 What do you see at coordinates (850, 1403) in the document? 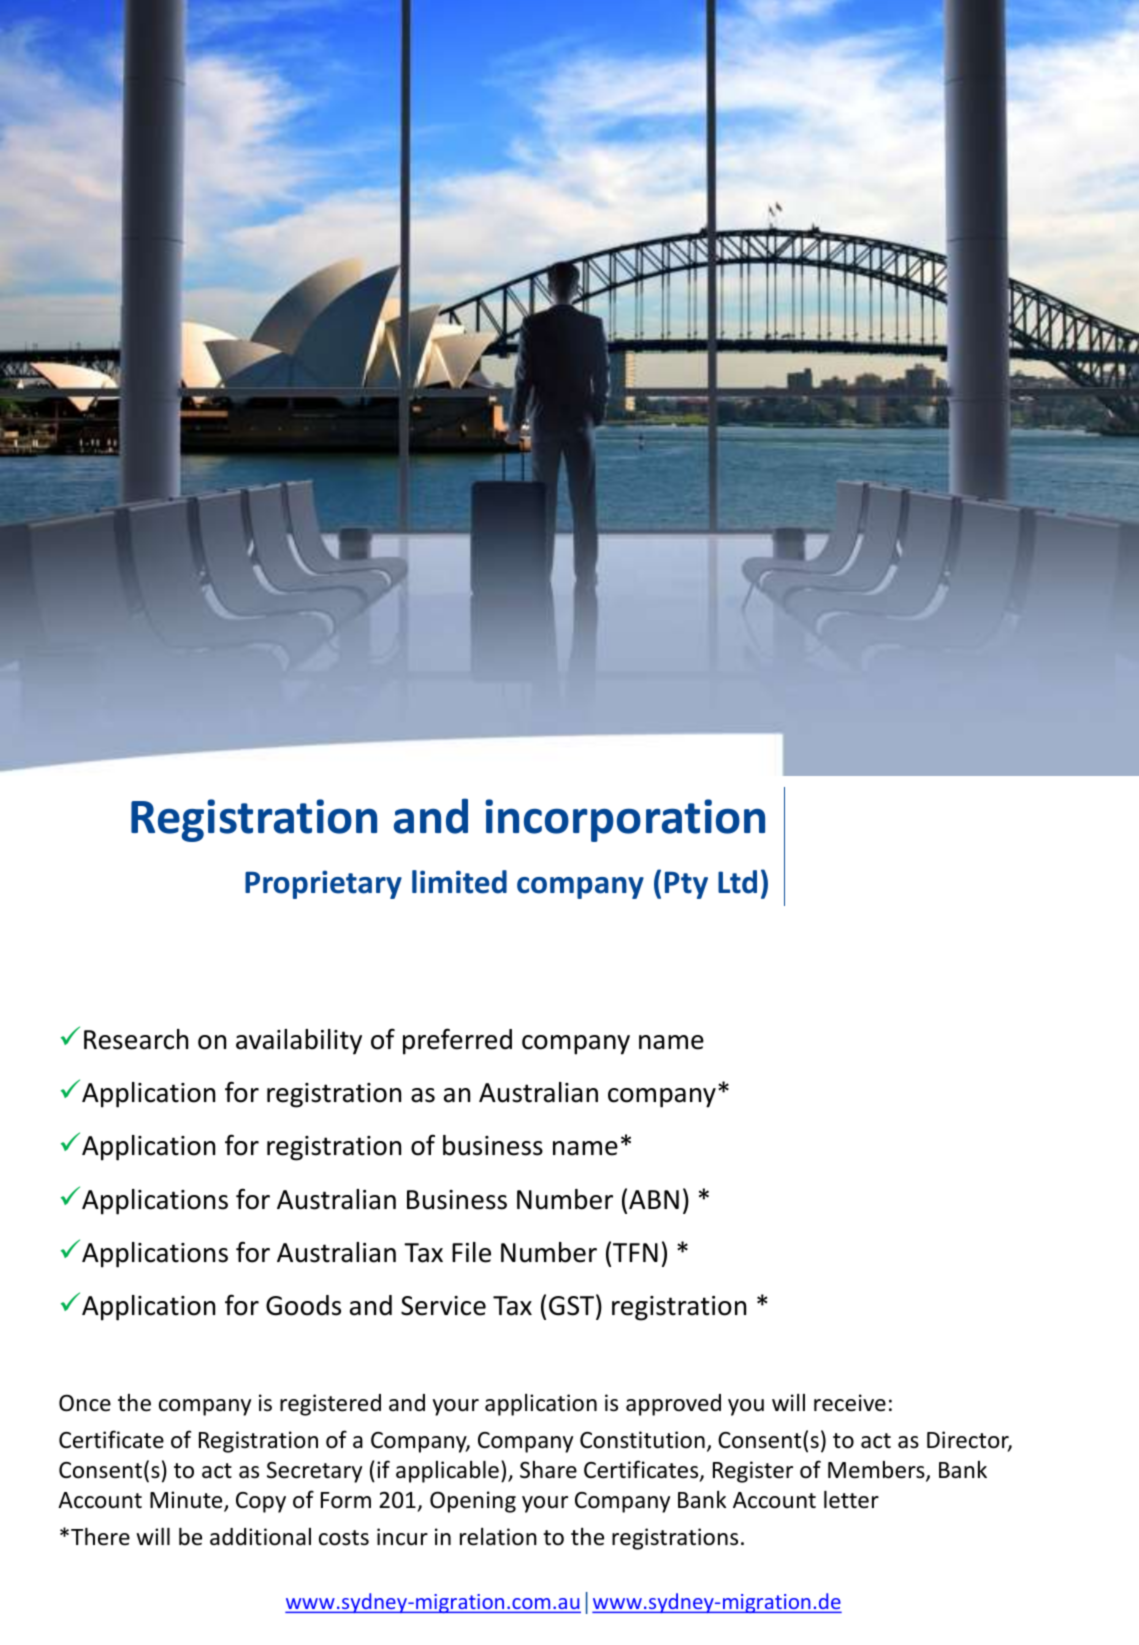
I see `receive` at bounding box center [850, 1403].
